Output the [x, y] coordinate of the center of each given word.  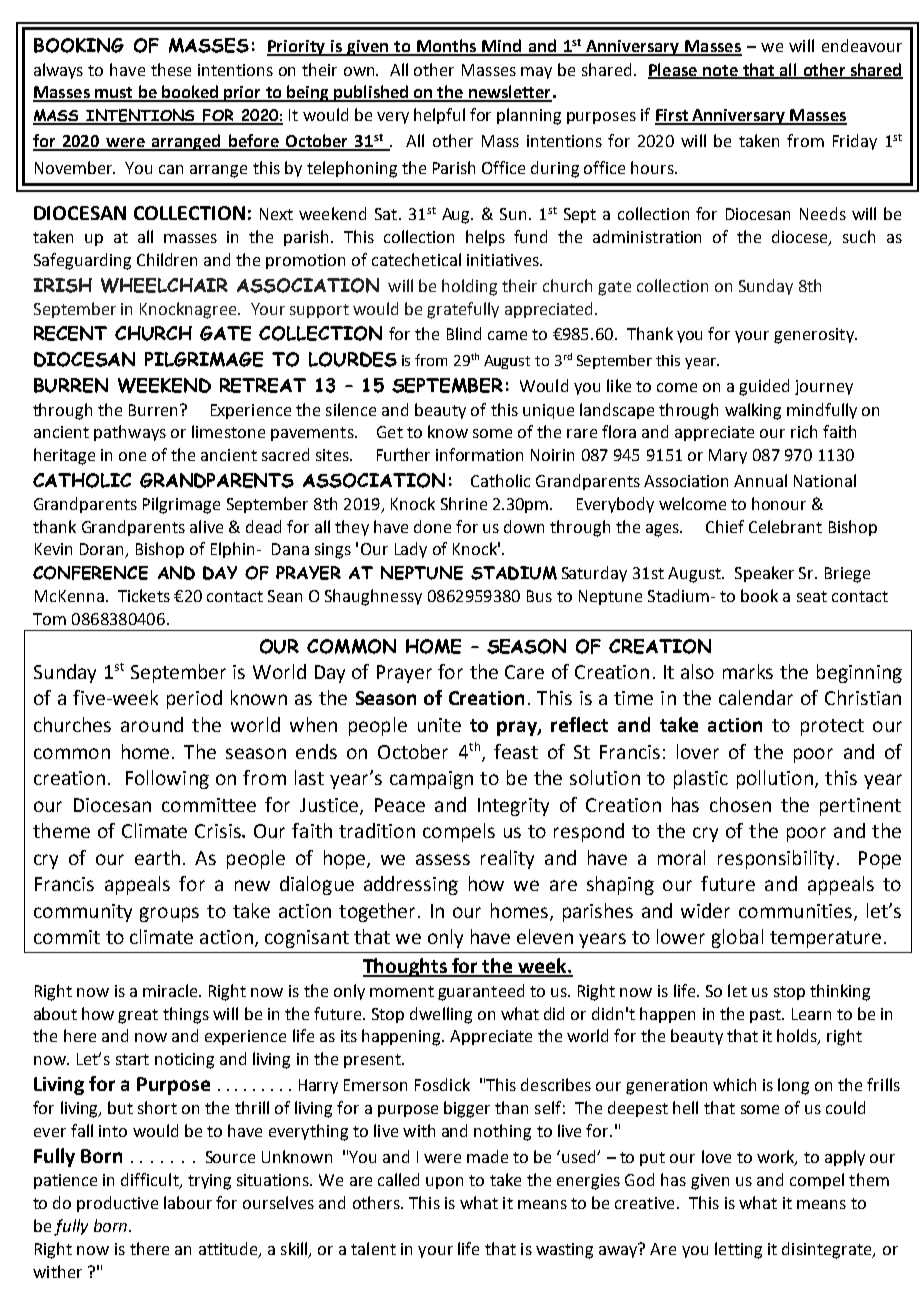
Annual [760, 480]
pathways [130, 433]
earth [157, 857]
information [479, 454]
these [171, 69]
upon [444, 1183]
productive [117, 1204]
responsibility [776, 859]
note [720, 71]
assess [443, 859]
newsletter [509, 93]
